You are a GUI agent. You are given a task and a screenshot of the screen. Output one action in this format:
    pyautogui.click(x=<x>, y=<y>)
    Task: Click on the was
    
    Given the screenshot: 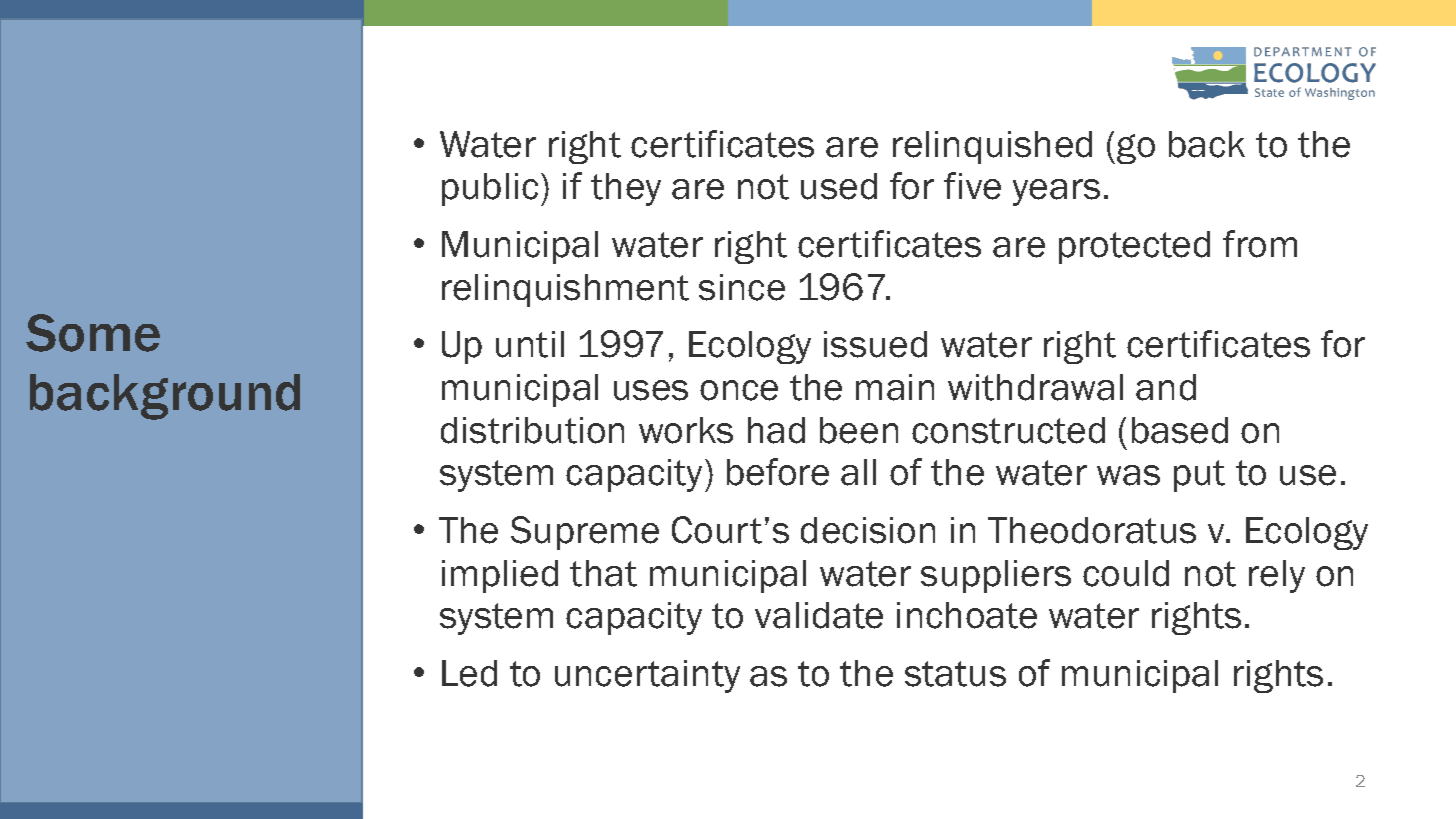 What is the action you would take?
    pyautogui.click(x=1128, y=475)
